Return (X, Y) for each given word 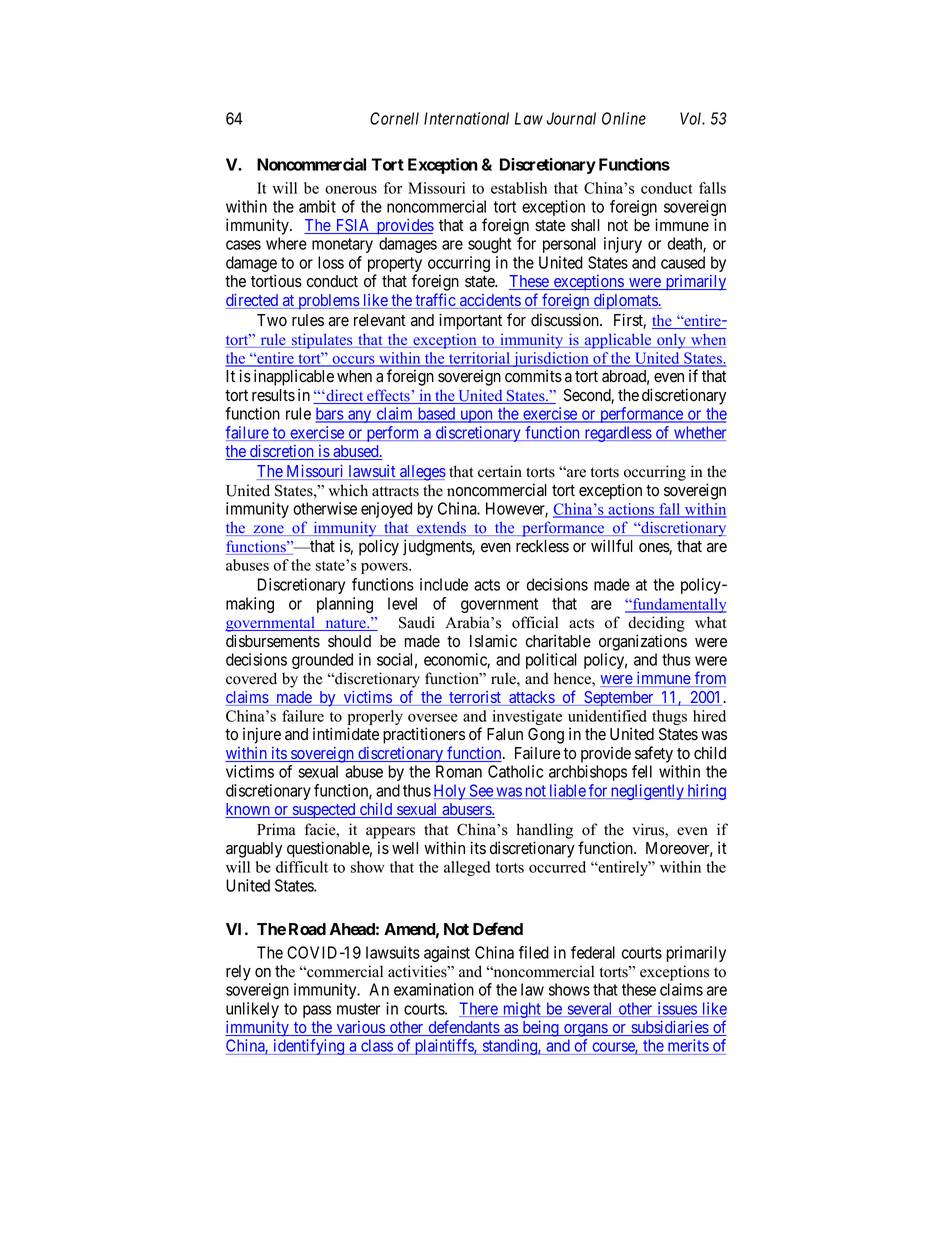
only (671, 341)
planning (345, 605)
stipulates (322, 341)
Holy (451, 792)
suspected (324, 811)
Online (624, 118)
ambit (317, 206)
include (444, 584)
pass (317, 1011)
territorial (479, 359)
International (466, 118)
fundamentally (679, 605)
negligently (647, 792)
